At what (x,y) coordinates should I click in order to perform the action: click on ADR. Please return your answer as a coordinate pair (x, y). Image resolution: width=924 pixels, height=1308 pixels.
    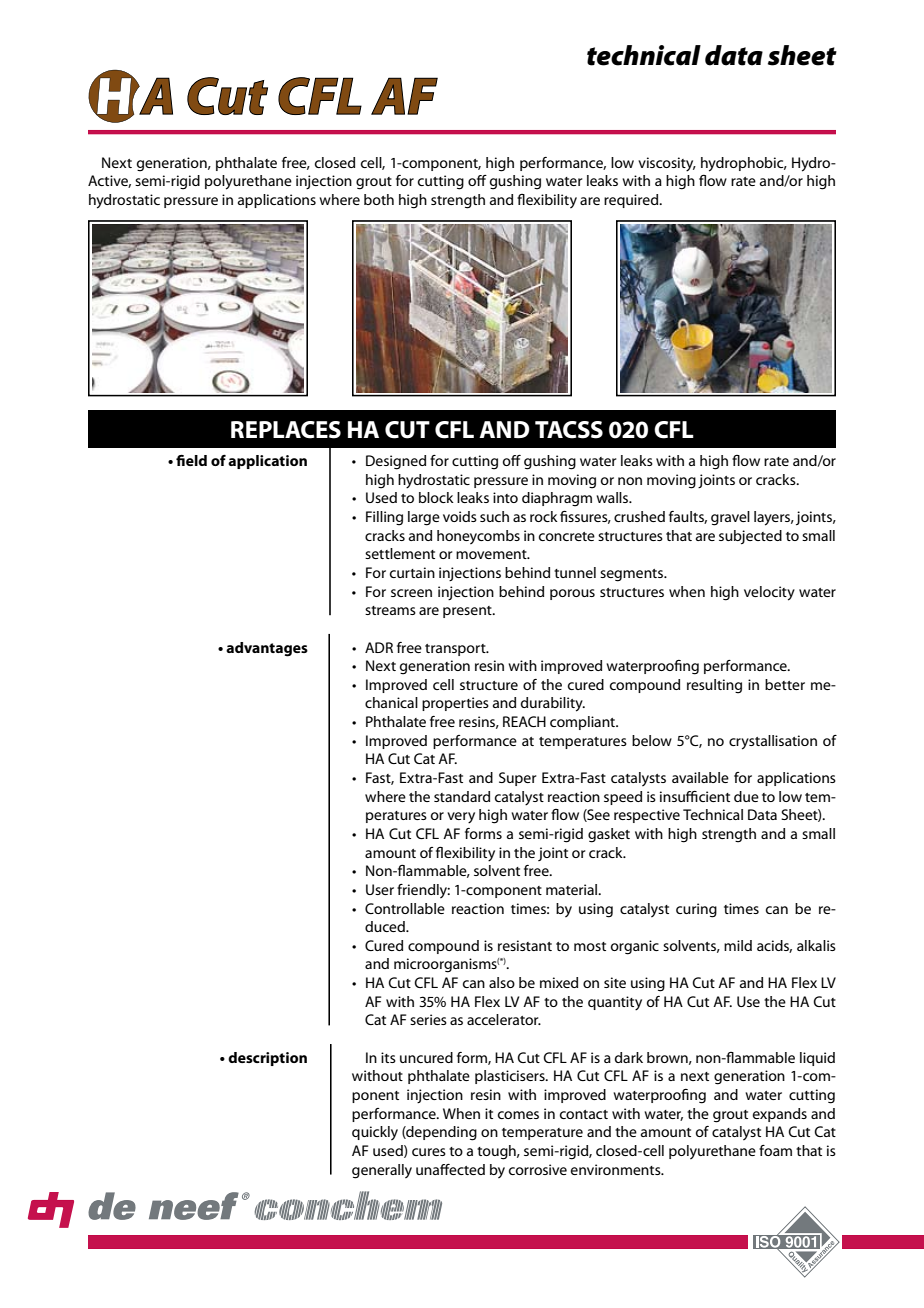
    Looking at the image, I should click on (379, 647).
